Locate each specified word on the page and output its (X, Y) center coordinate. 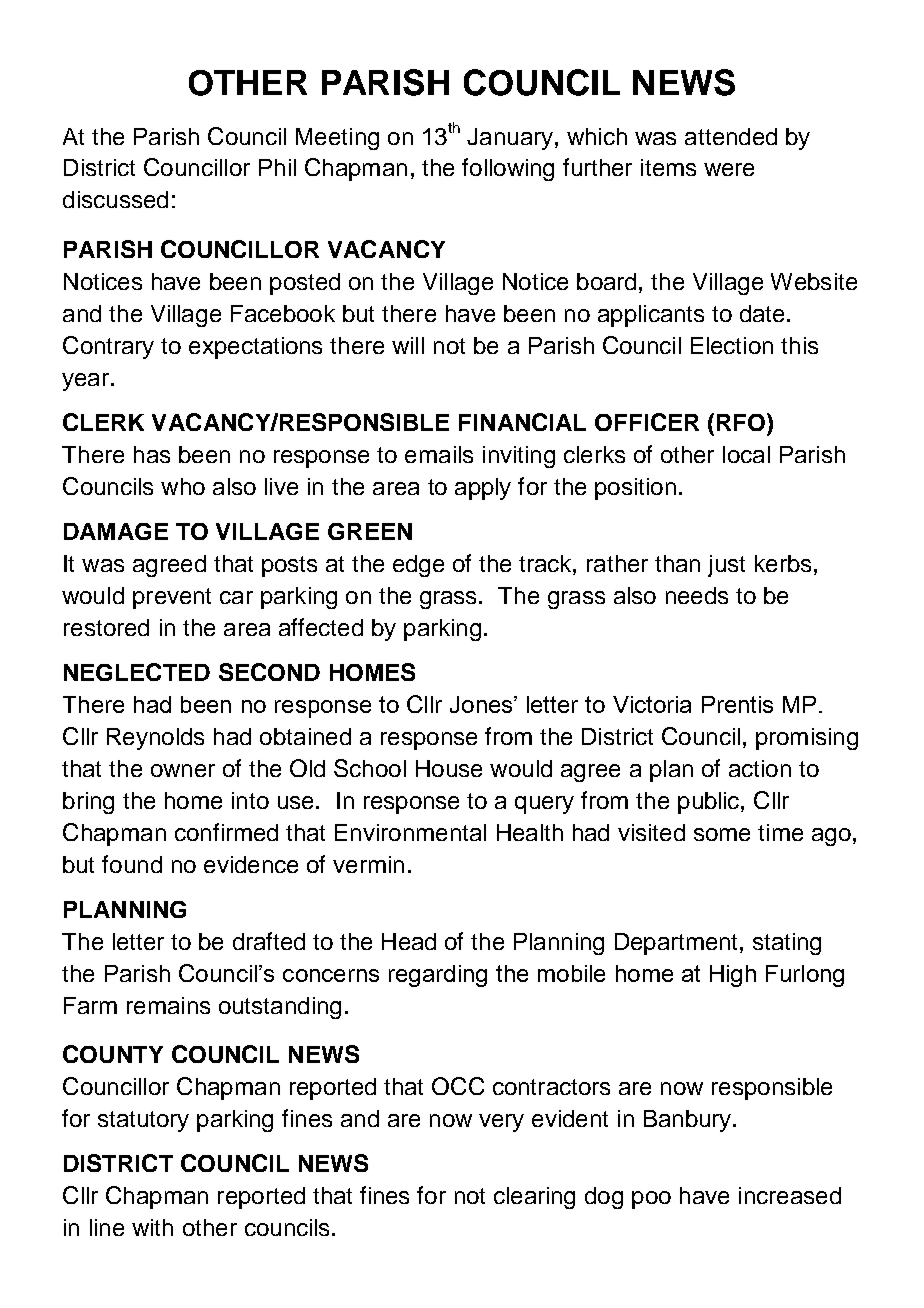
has (152, 454)
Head (409, 941)
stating (787, 944)
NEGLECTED (137, 672)
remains (168, 1005)
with (152, 1227)
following (508, 169)
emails (439, 454)
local (746, 454)
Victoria (652, 704)
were (729, 169)
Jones (482, 704)
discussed (115, 199)
